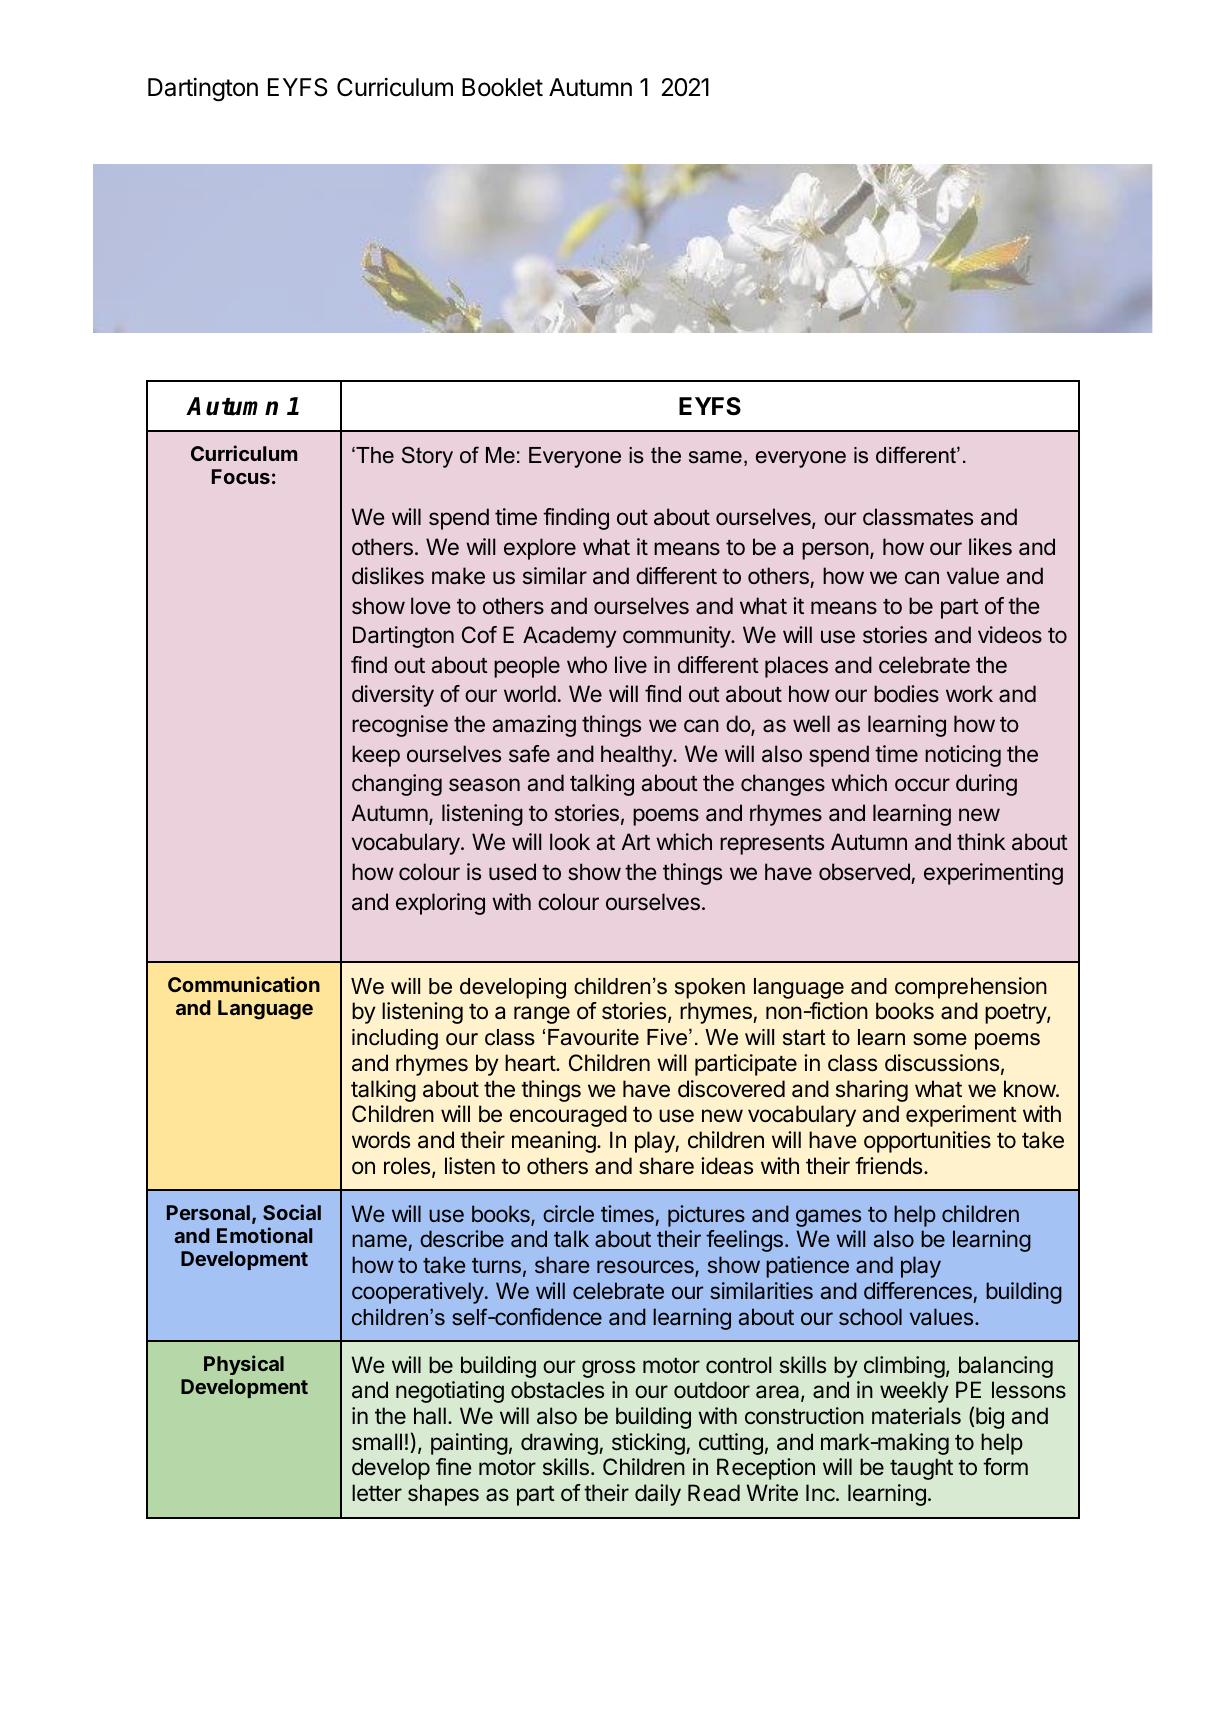 This page has width=1210, height=1710. I want to click on small, so click(377, 1442).
